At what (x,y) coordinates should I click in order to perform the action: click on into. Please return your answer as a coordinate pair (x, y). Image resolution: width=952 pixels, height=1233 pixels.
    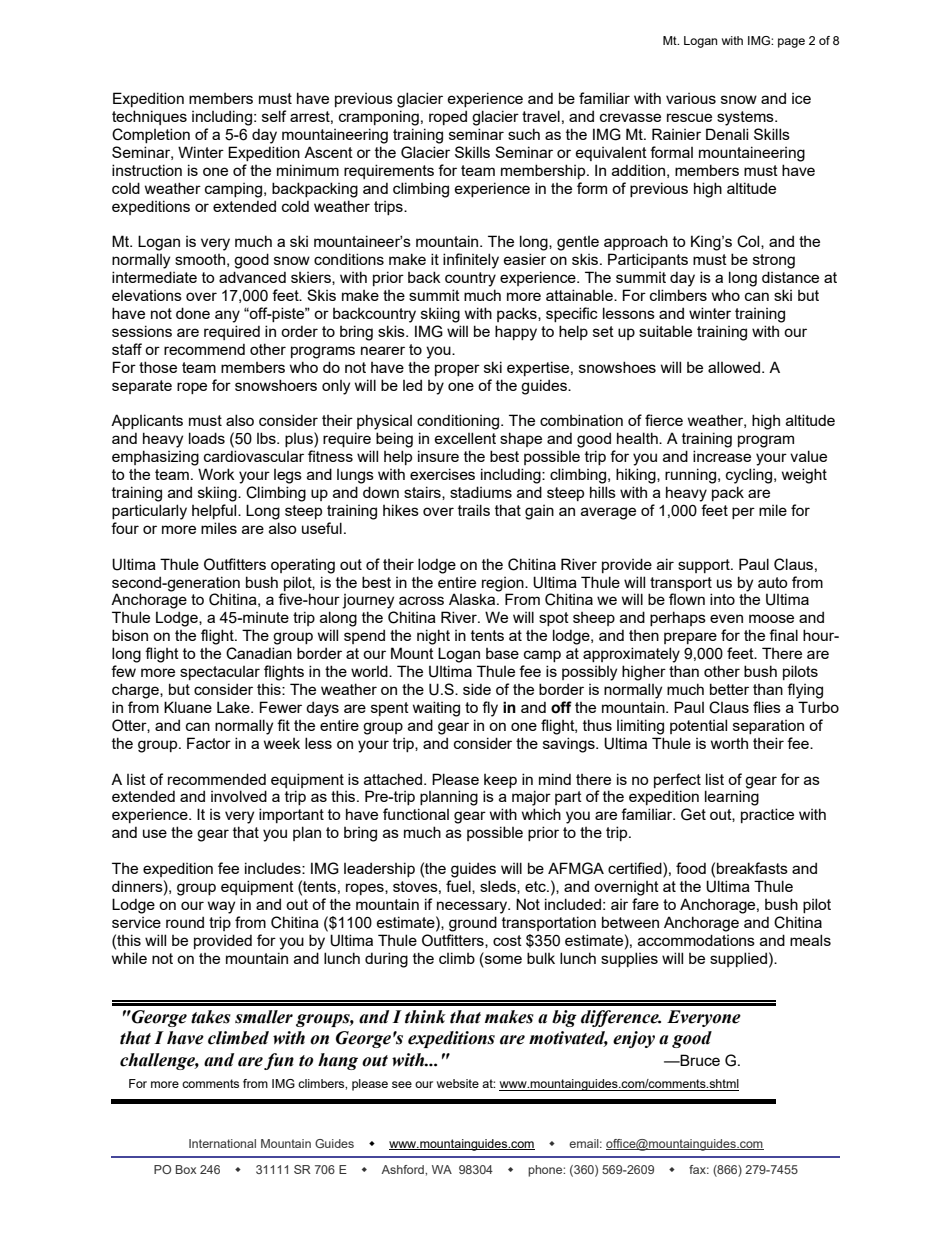
    Looking at the image, I should click on (722, 599).
